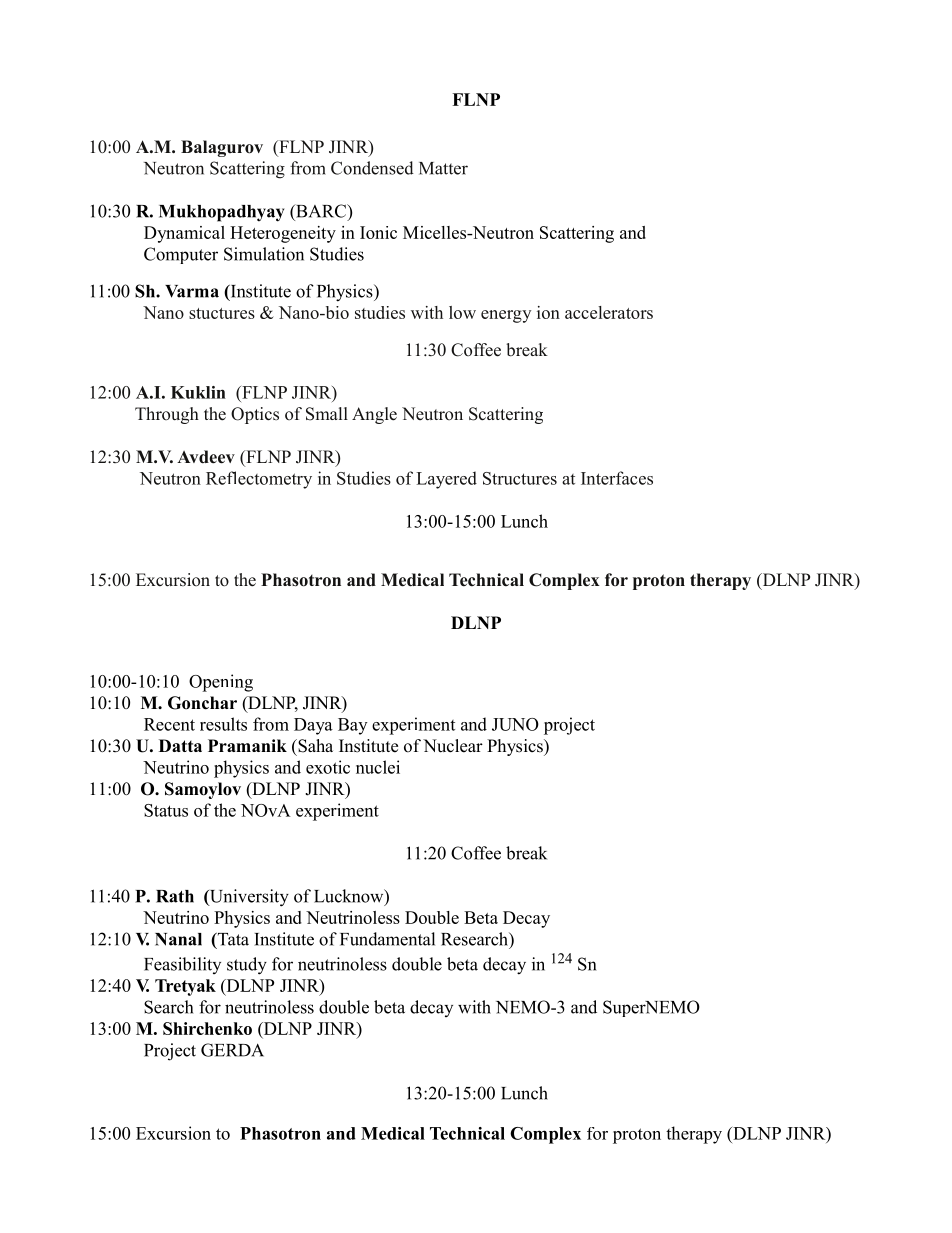 The height and width of the image is (1233, 952). I want to click on Nuclear, so click(453, 746).
